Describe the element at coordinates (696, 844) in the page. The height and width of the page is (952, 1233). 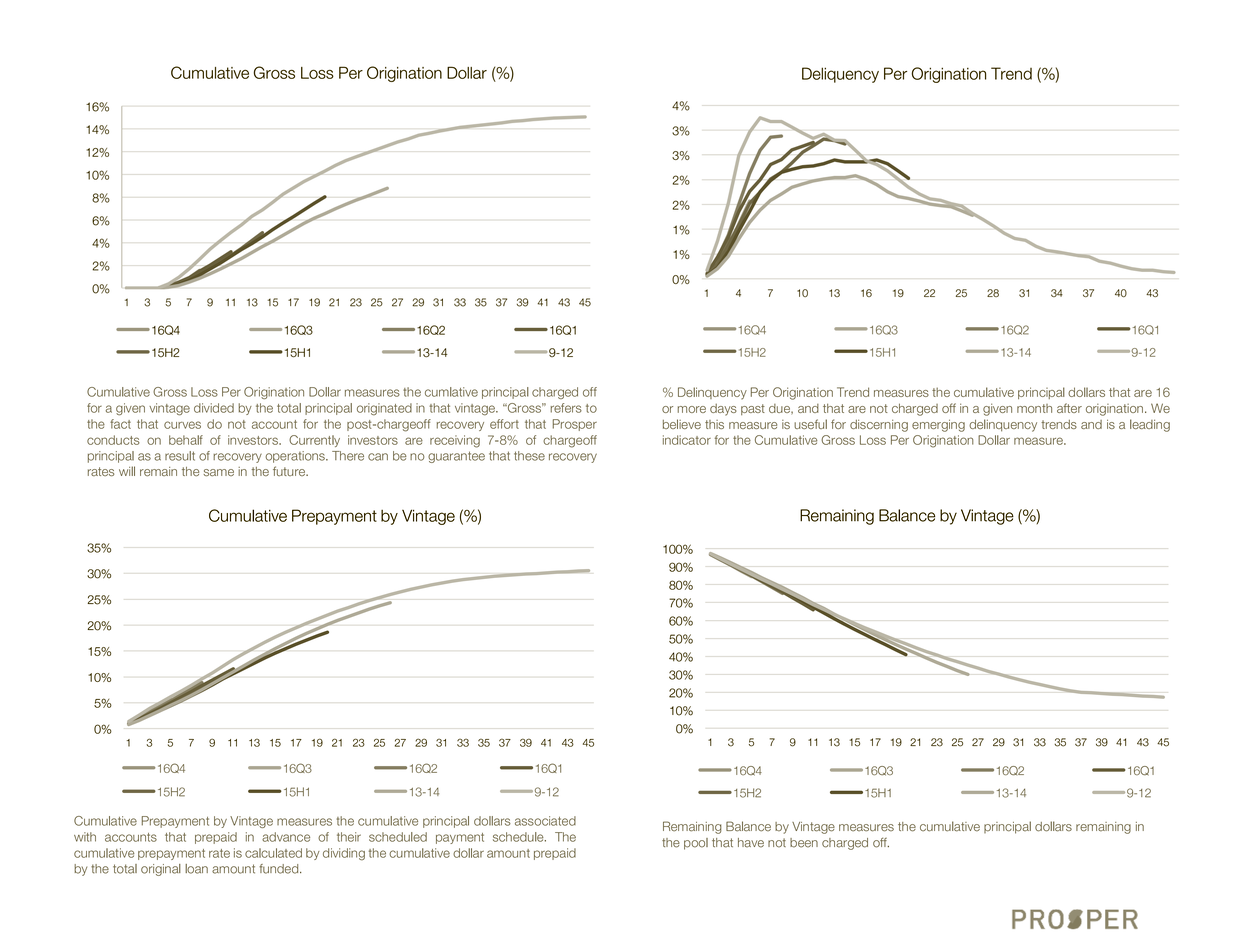
I see `pool` at that location.
